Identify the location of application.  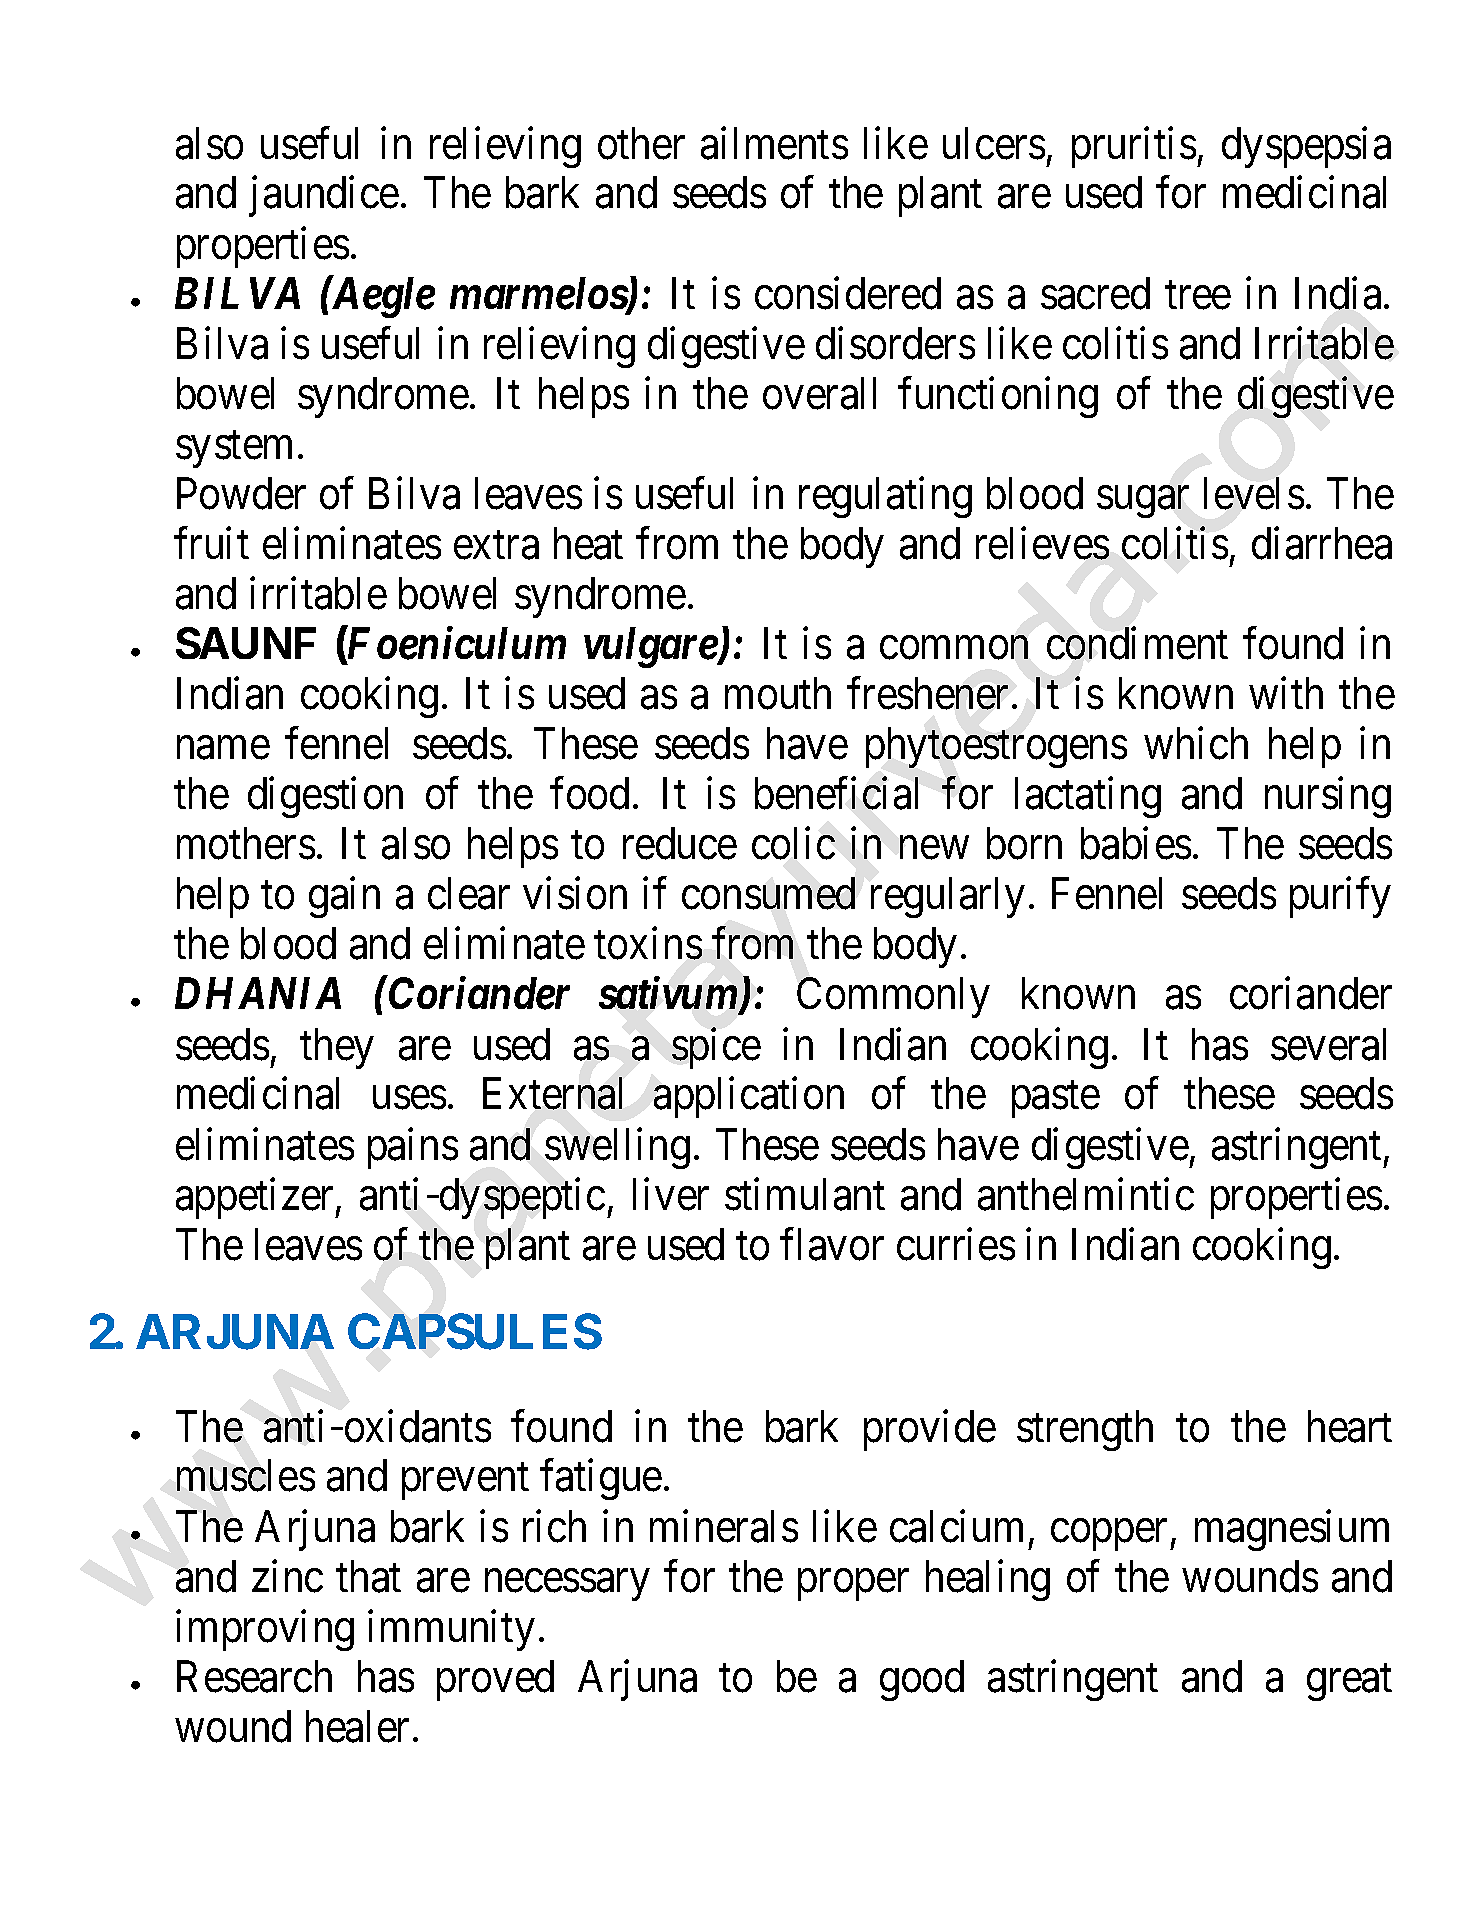
(749, 1098).
